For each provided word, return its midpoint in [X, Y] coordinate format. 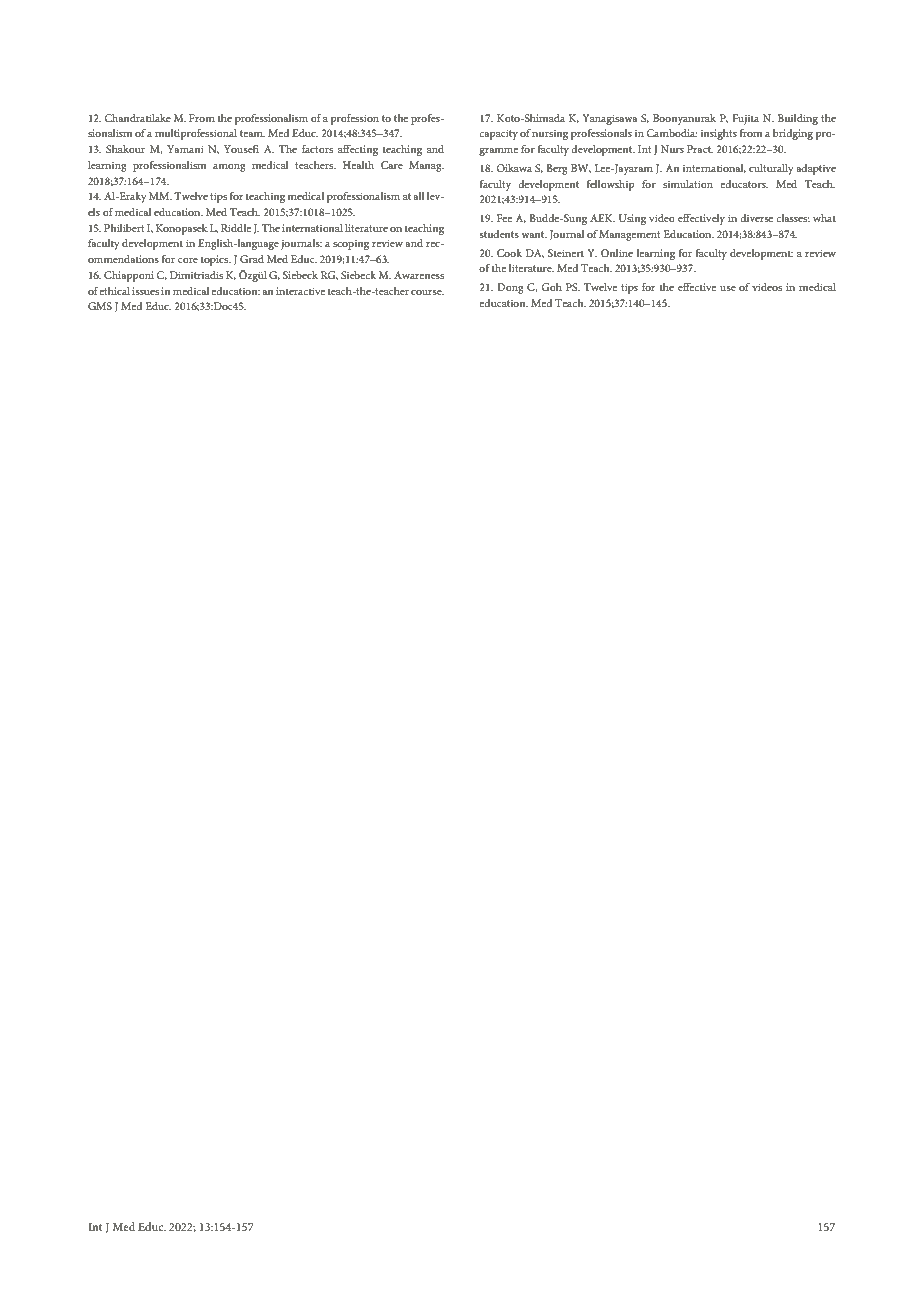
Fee [504, 218]
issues [145, 291]
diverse [756, 218]
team [252, 133]
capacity [498, 134]
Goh [551, 287]
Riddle [236, 228]
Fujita [745, 119]
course [427, 292]
